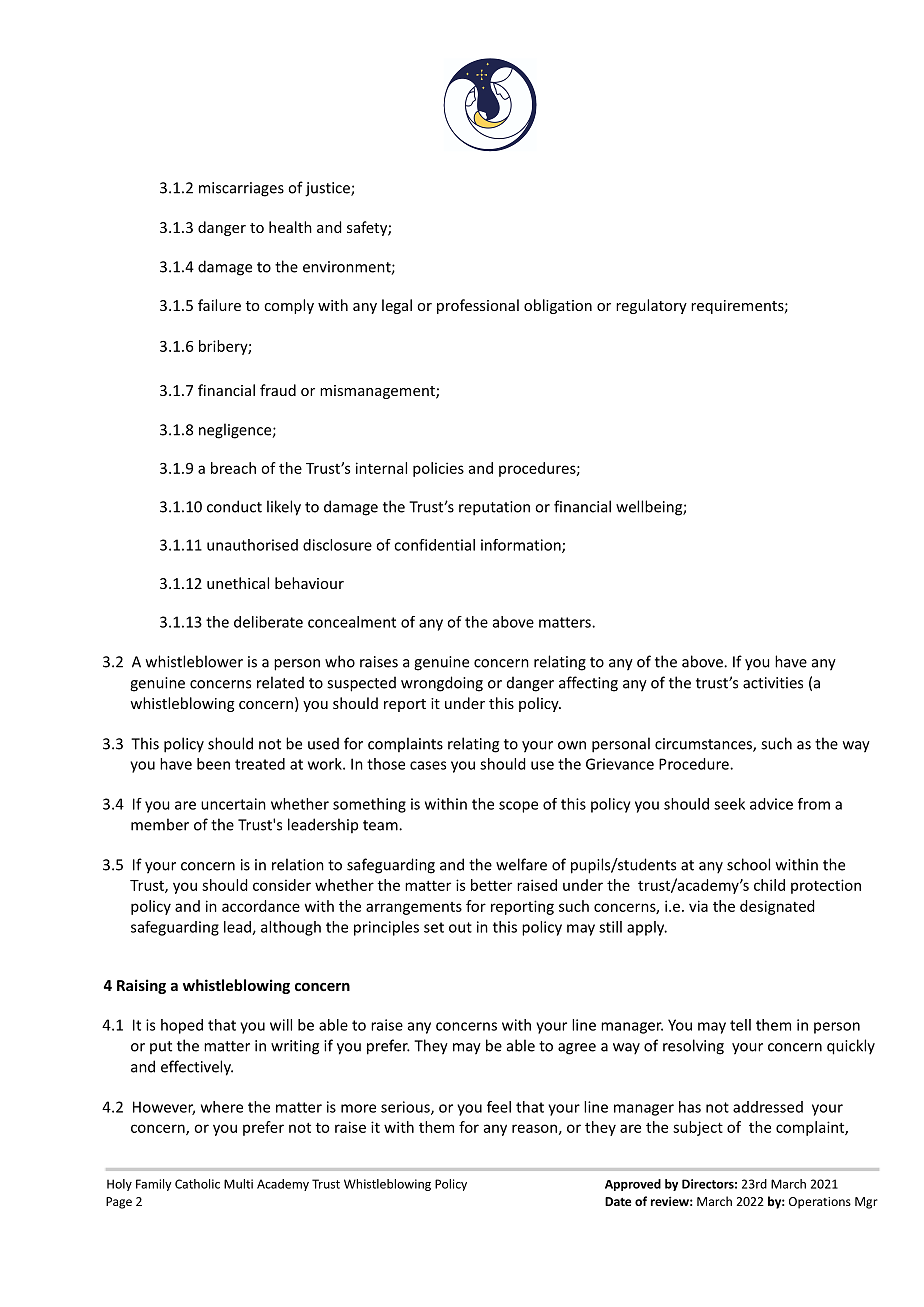  I want to click on reason, so click(534, 1128).
